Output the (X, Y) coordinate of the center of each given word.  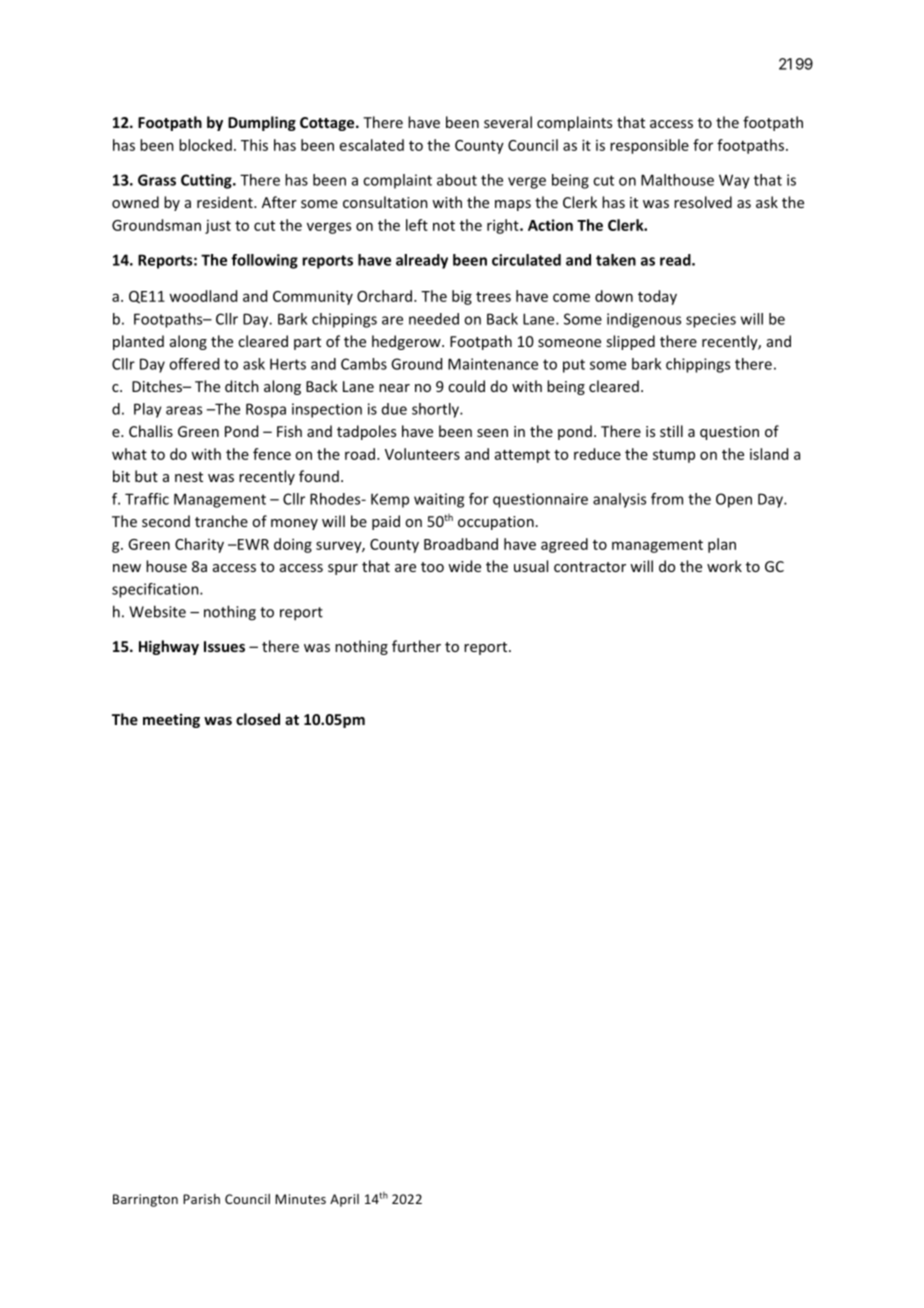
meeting (171, 720)
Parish (201, 1199)
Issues (224, 646)
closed (258, 719)
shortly (436, 410)
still (671, 431)
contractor (590, 567)
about (457, 180)
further (416, 646)
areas (184, 410)
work (724, 566)
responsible (649, 146)
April (344, 1200)
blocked (205, 145)
